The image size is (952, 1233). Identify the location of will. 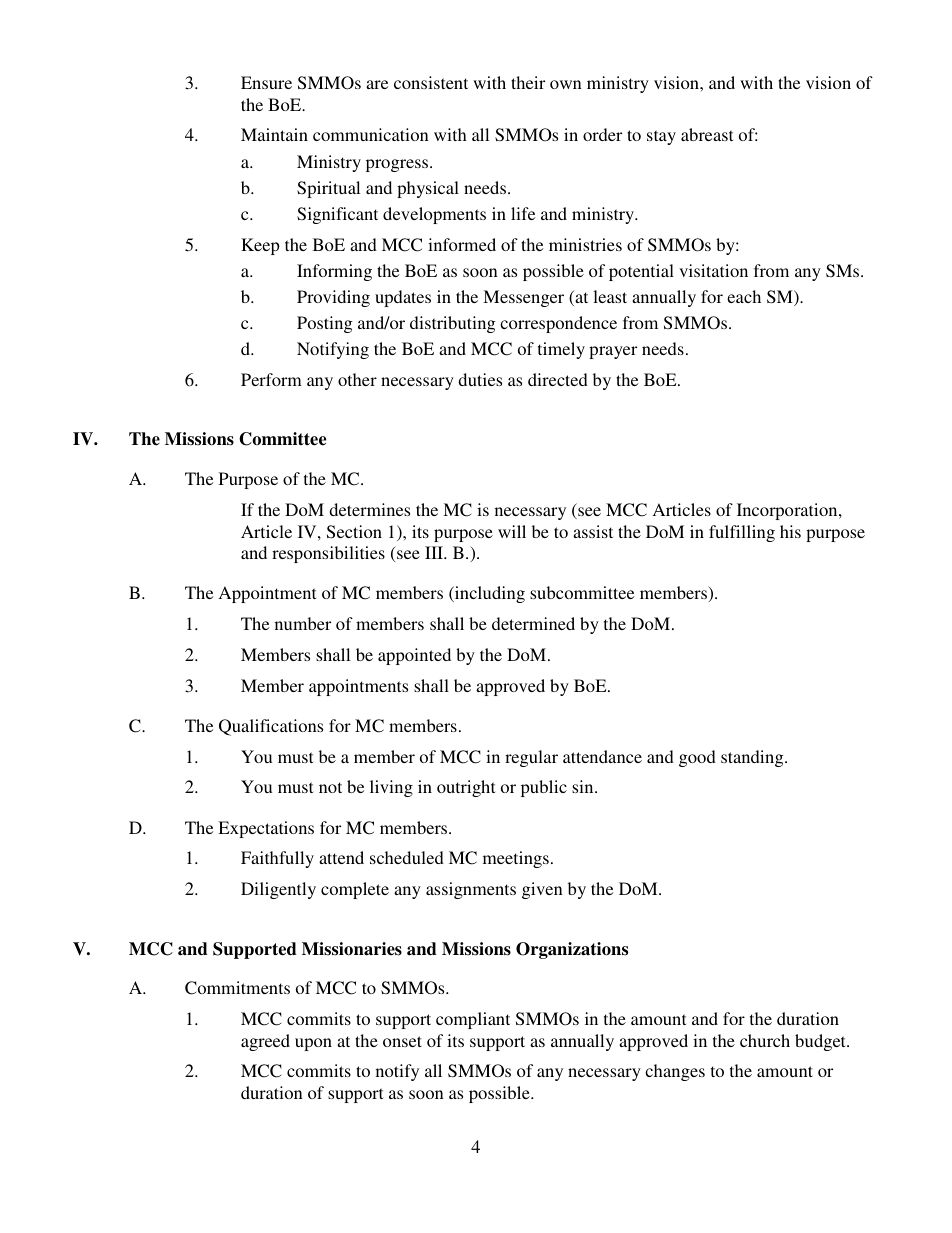
(512, 531).
